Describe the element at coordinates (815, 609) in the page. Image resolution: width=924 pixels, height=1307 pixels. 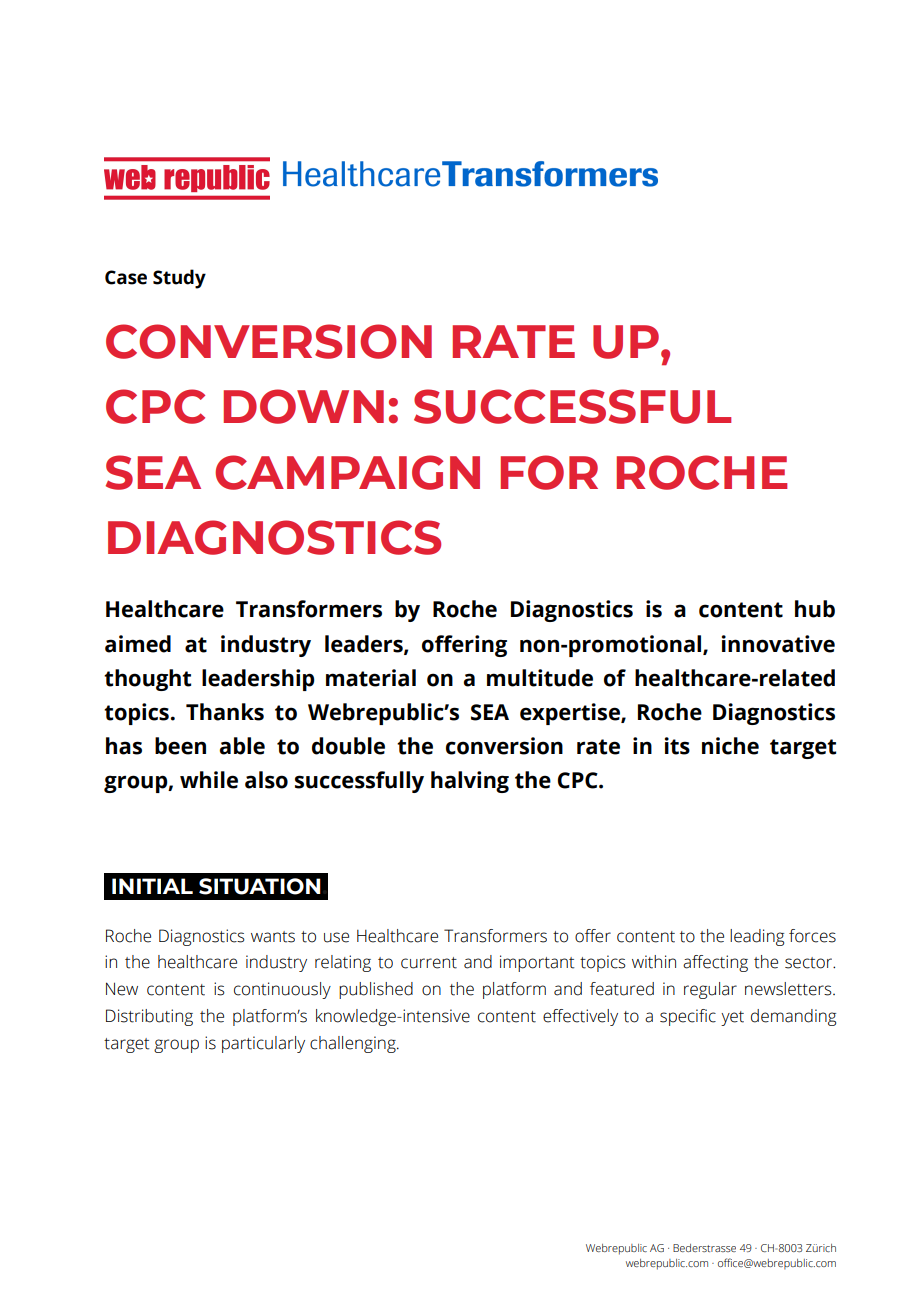
I see `hub` at that location.
